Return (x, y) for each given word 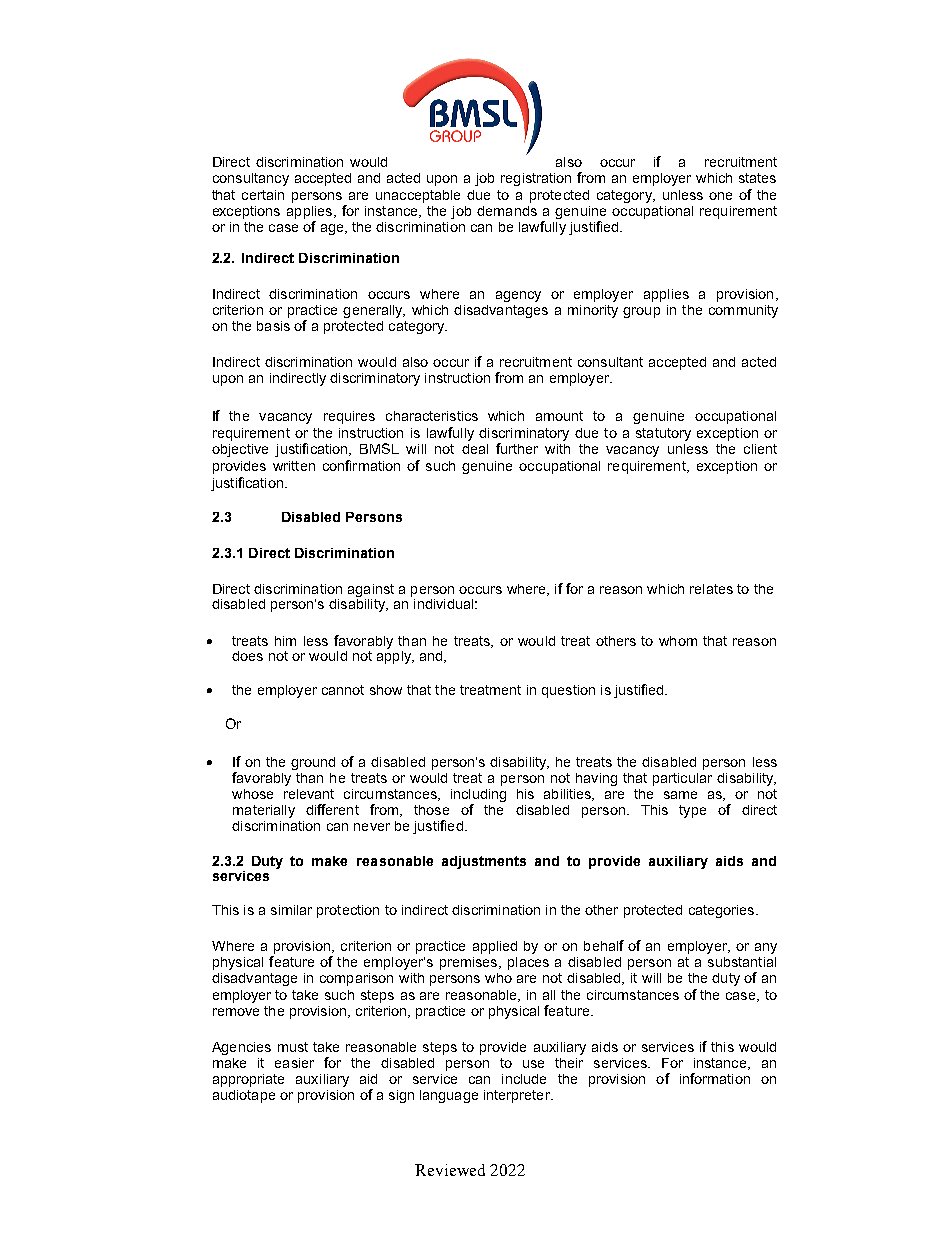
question (568, 691)
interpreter (518, 1096)
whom (678, 641)
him (285, 641)
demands (507, 211)
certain (263, 195)
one (720, 196)
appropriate (248, 1080)
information (715, 1078)
